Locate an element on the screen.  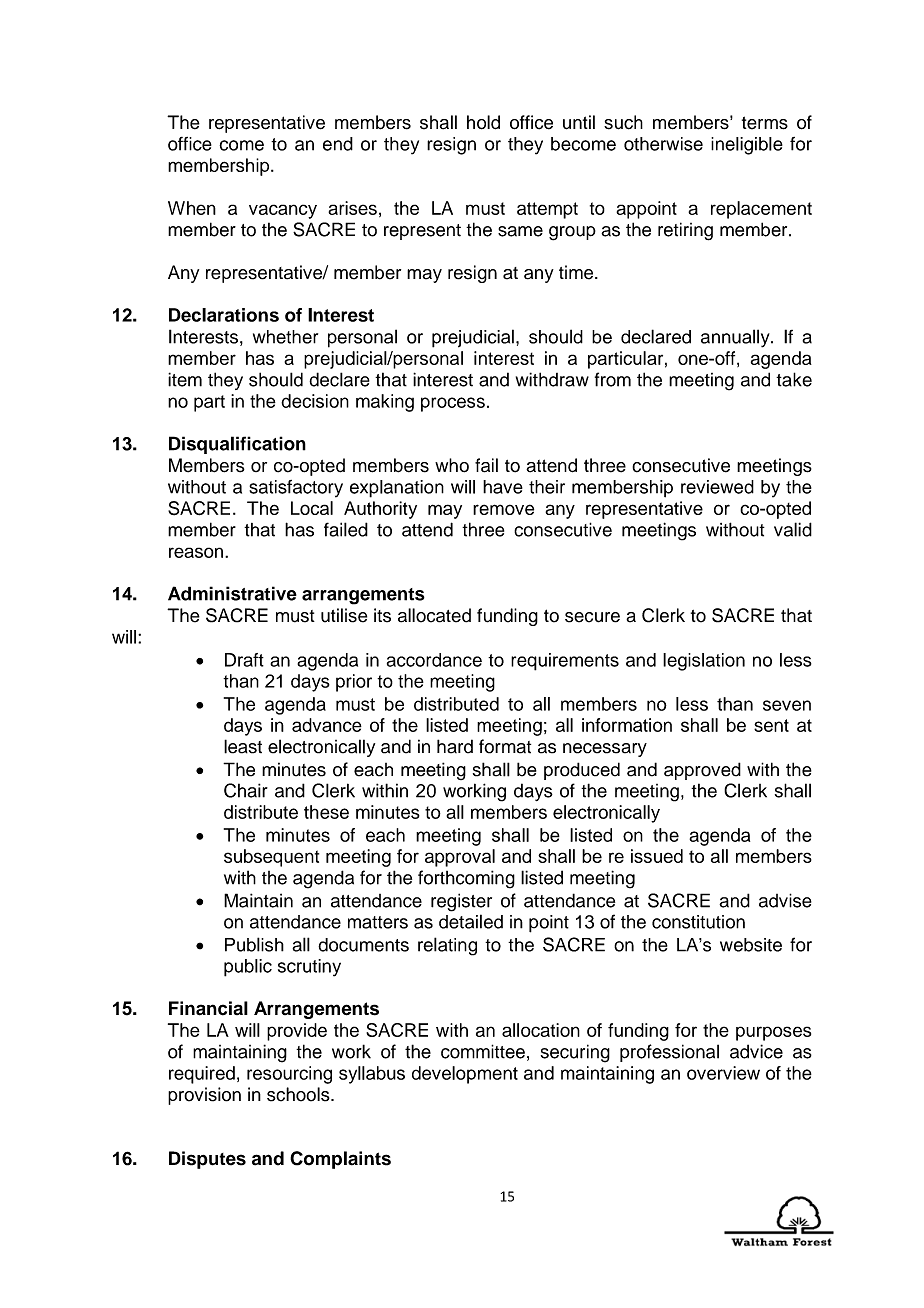
satisfactory is located at coordinates (296, 489).
